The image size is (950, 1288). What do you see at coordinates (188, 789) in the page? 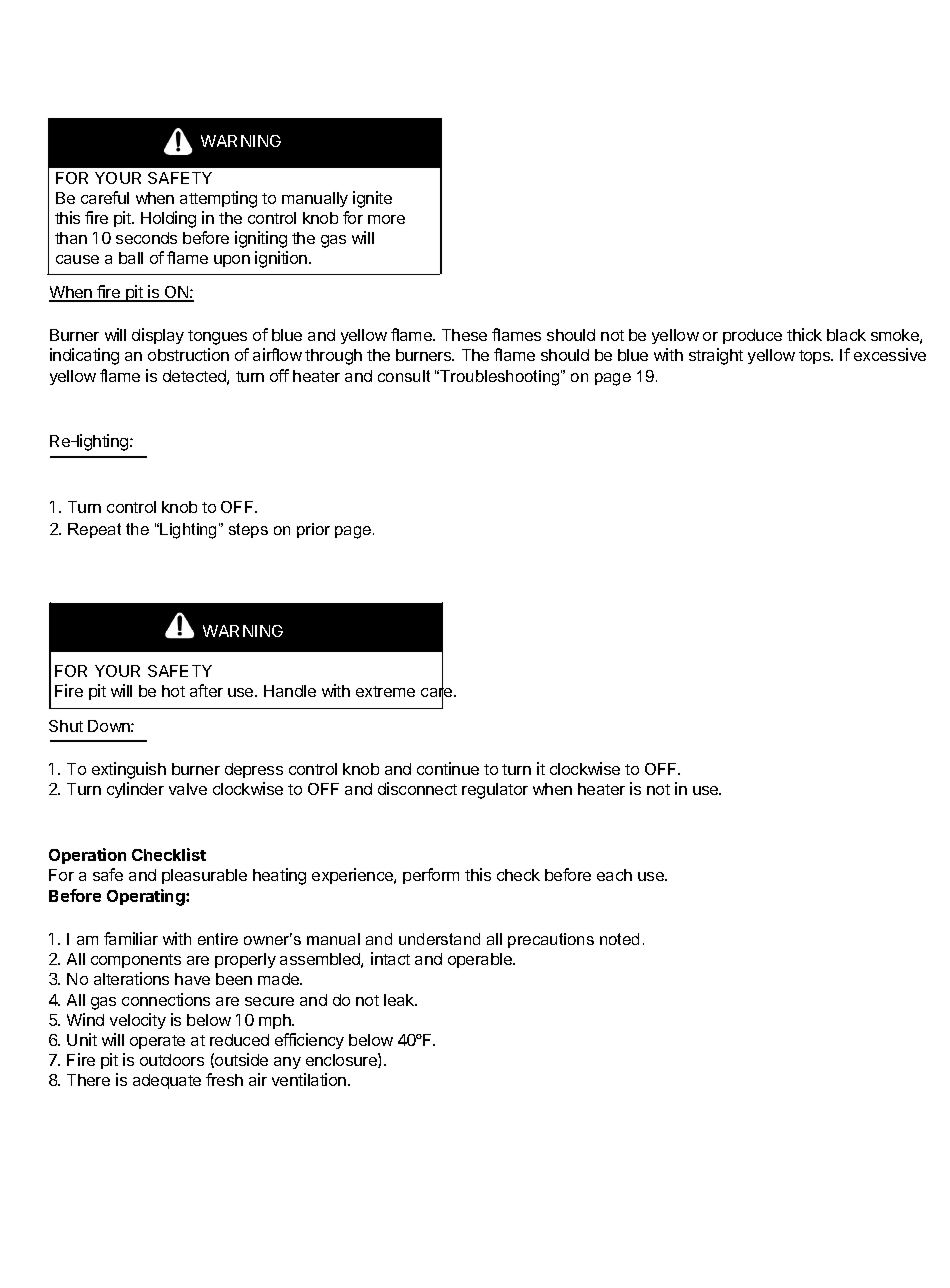
I see `valve` at bounding box center [188, 789].
